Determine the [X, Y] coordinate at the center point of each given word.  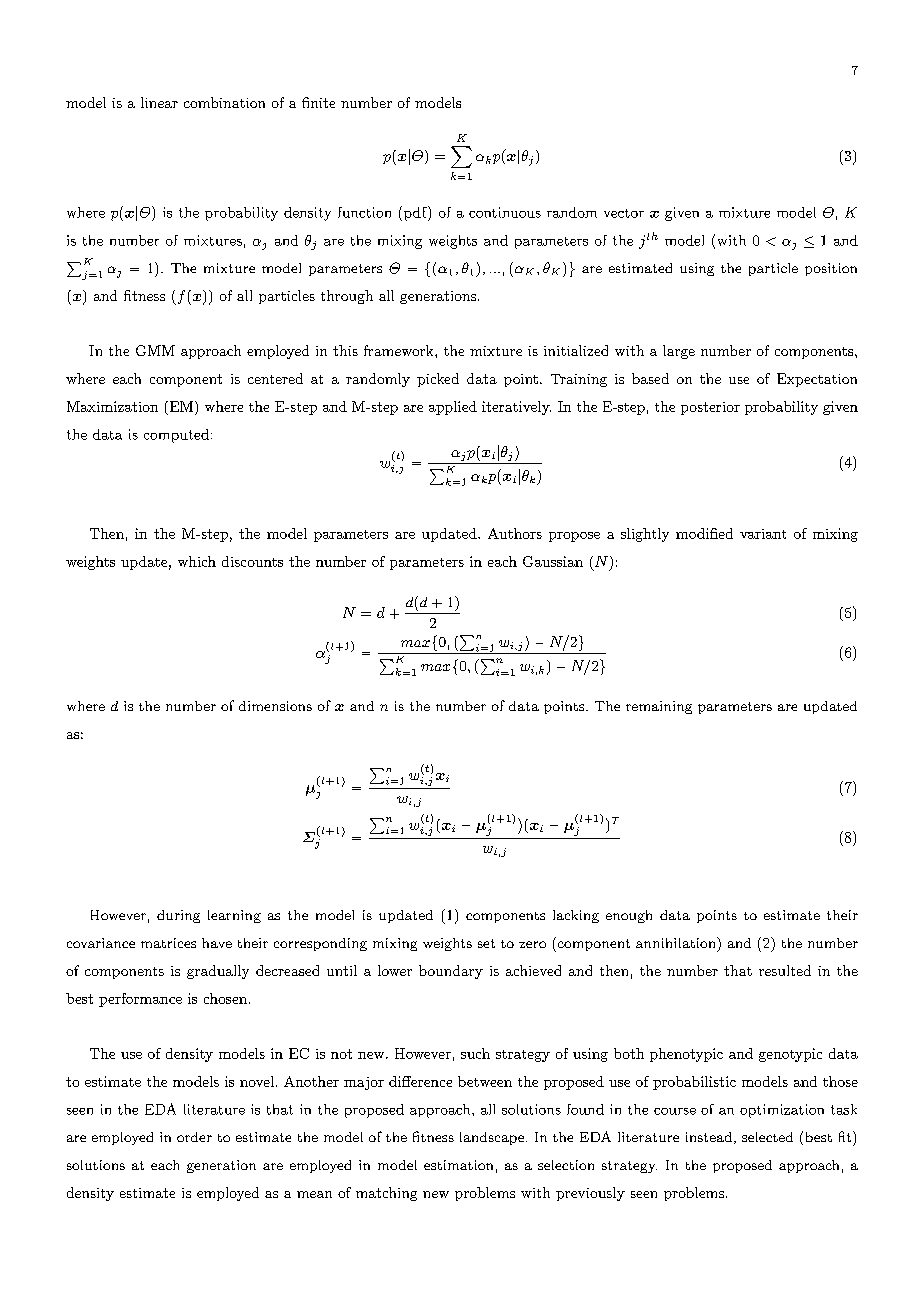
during [178, 916]
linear [159, 102]
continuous [505, 212]
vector [624, 213]
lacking [576, 916]
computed [176, 436]
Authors [515, 533]
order [194, 1137]
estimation [458, 1165]
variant [763, 534]
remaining [659, 707]
